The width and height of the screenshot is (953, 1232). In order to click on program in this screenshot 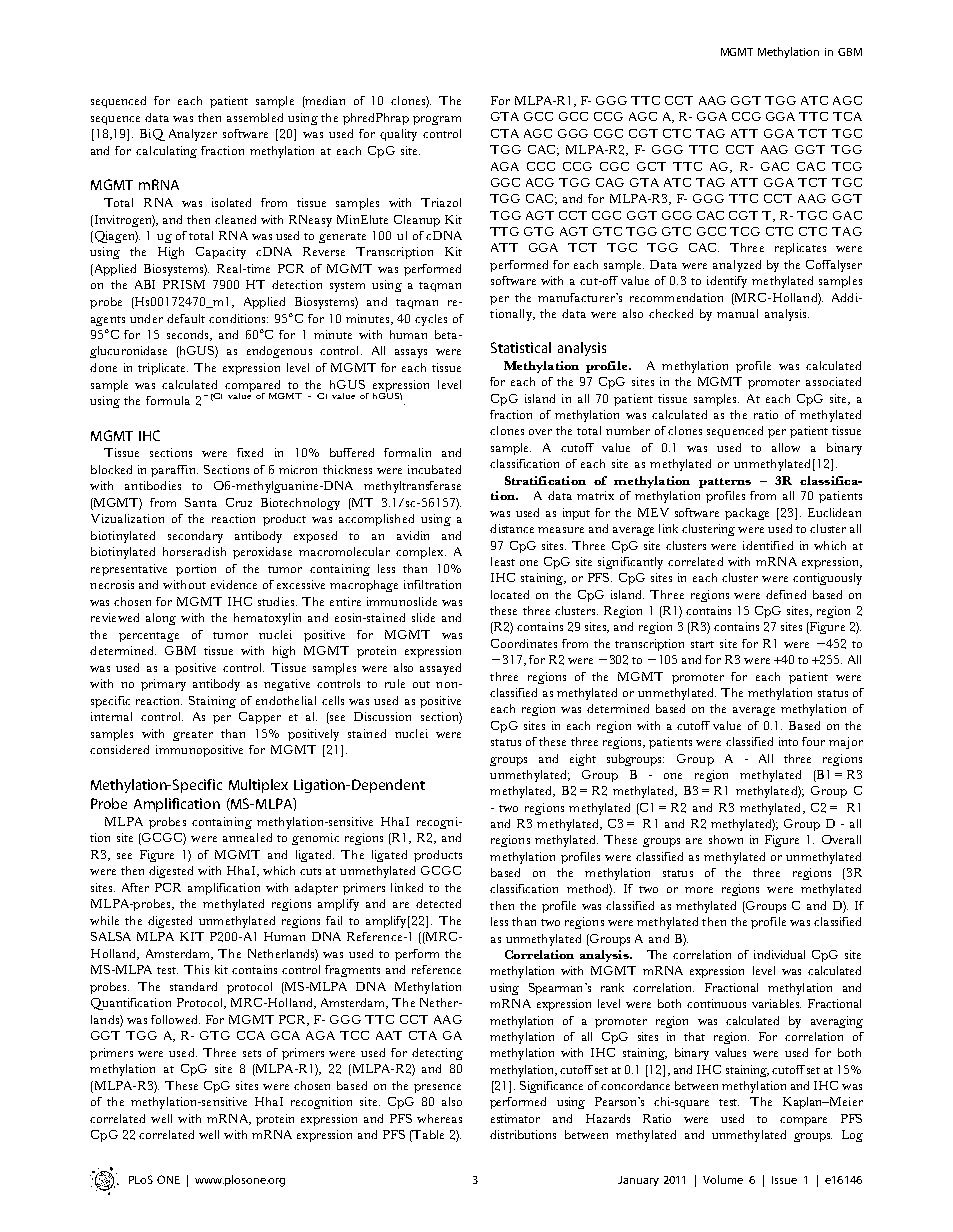, I will do `click(437, 120)`.
